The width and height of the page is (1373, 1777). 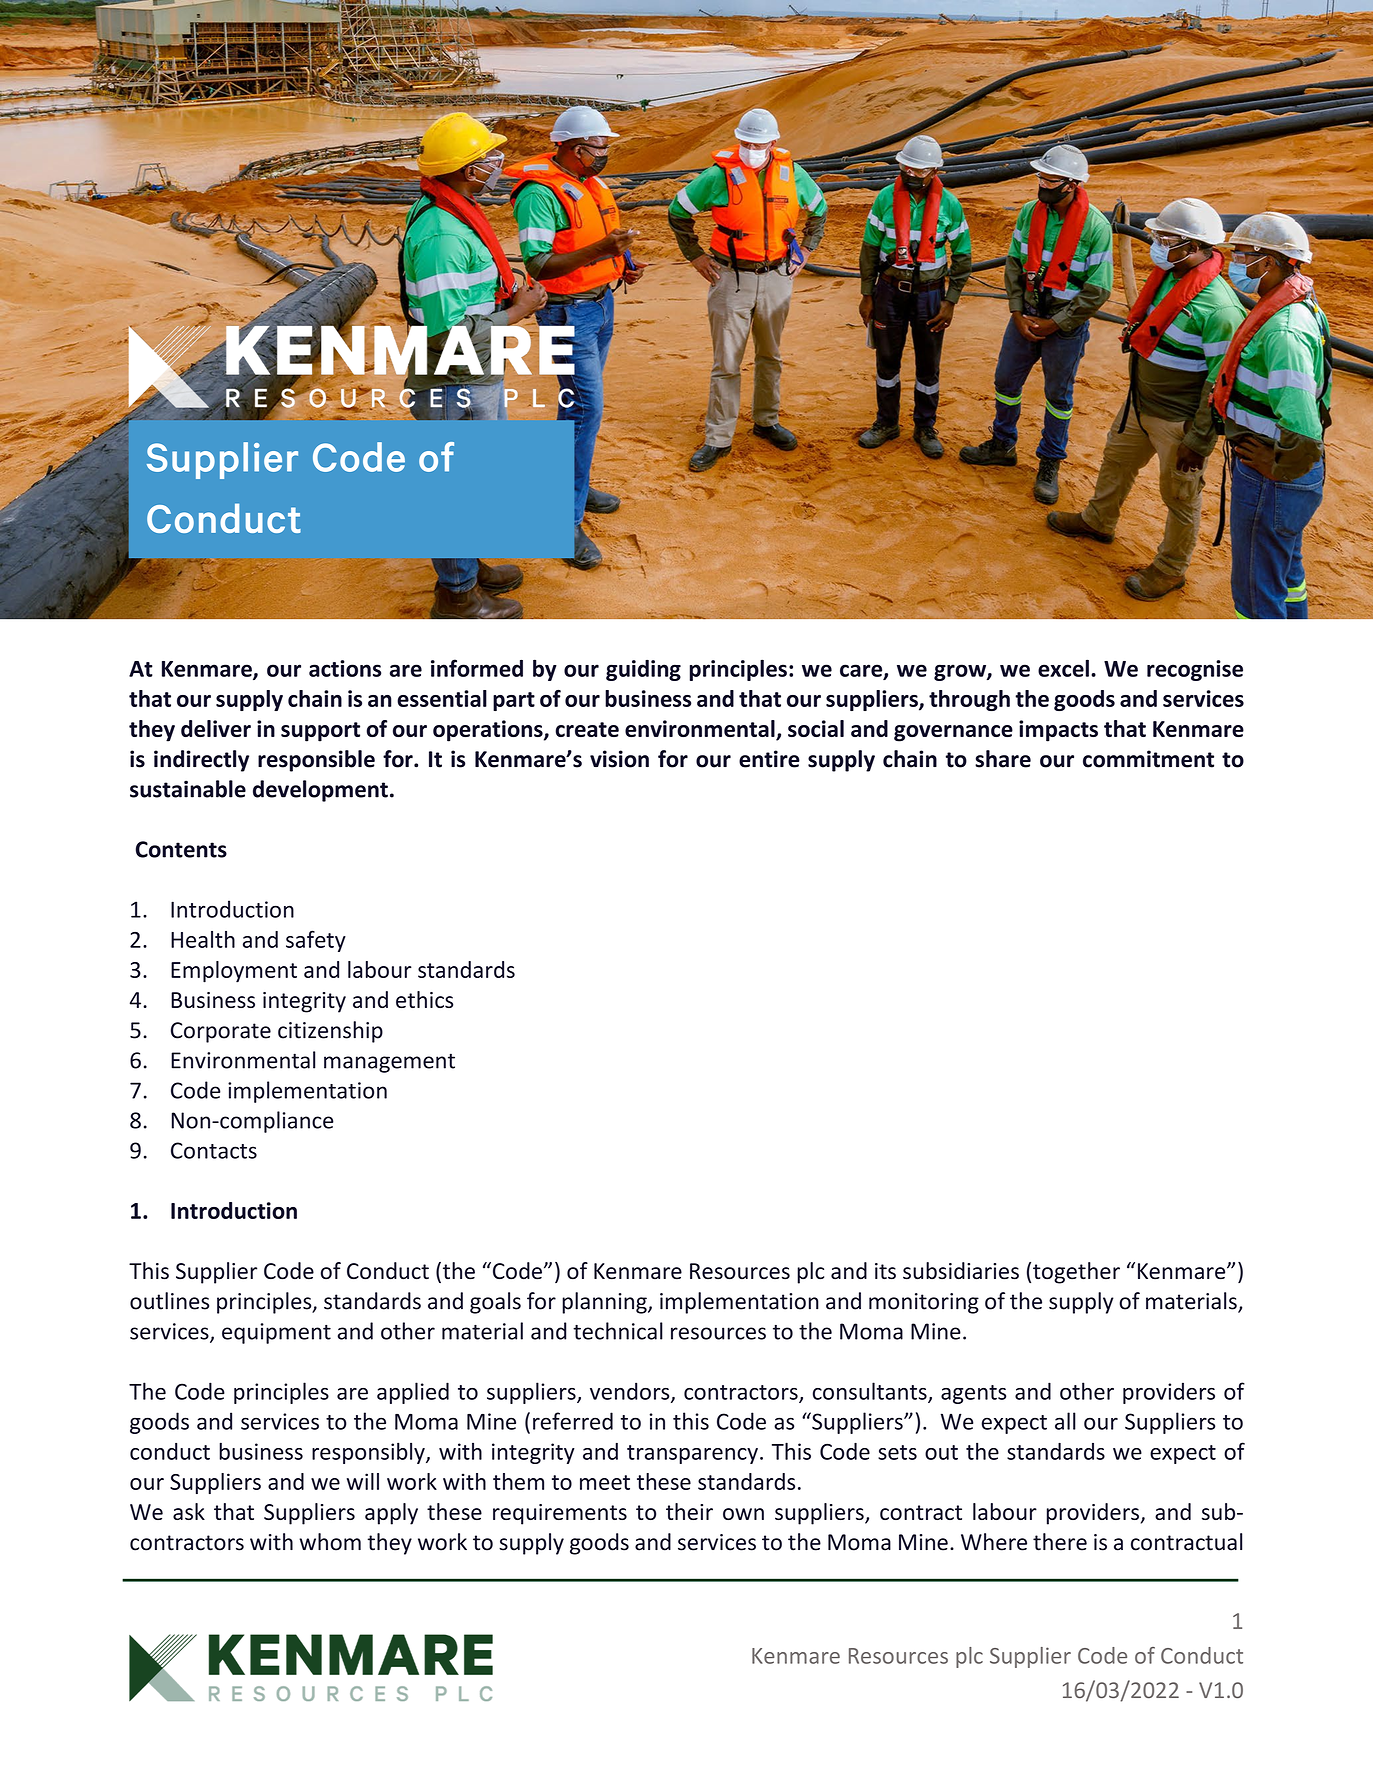 I want to click on subsidiaries, so click(x=961, y=1271).
